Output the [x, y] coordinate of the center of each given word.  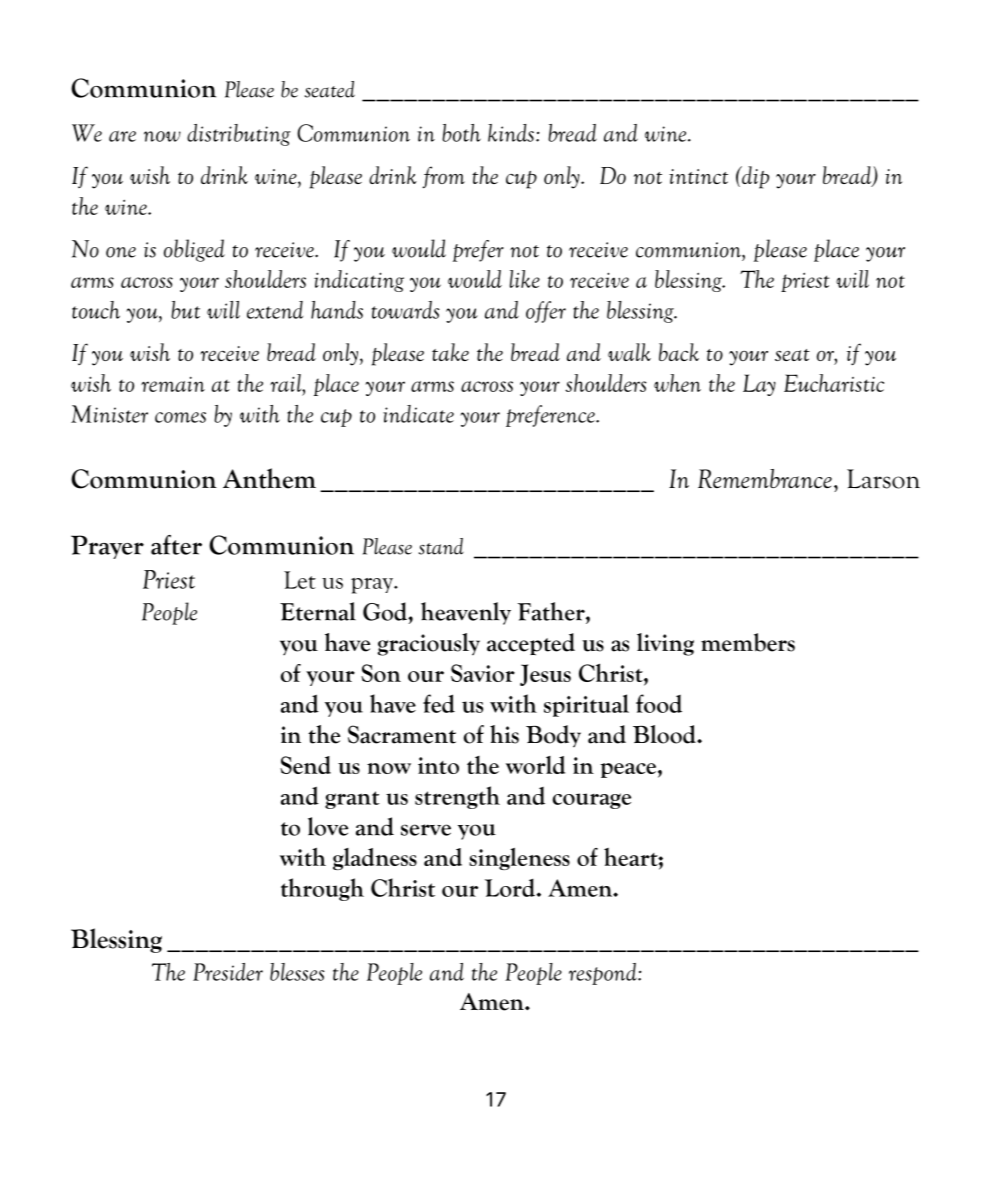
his [504, 734]
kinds [511, 133]
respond [604, 974]
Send [305, 765]
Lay [759, 385]
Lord [511, 888]
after [176, 545]
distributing [239, 135]
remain [173, 384]
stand [441, 546]
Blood [665, 734]
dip [754, 177]
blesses [297, 972]
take [450, 352]
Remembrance [765, 478]
